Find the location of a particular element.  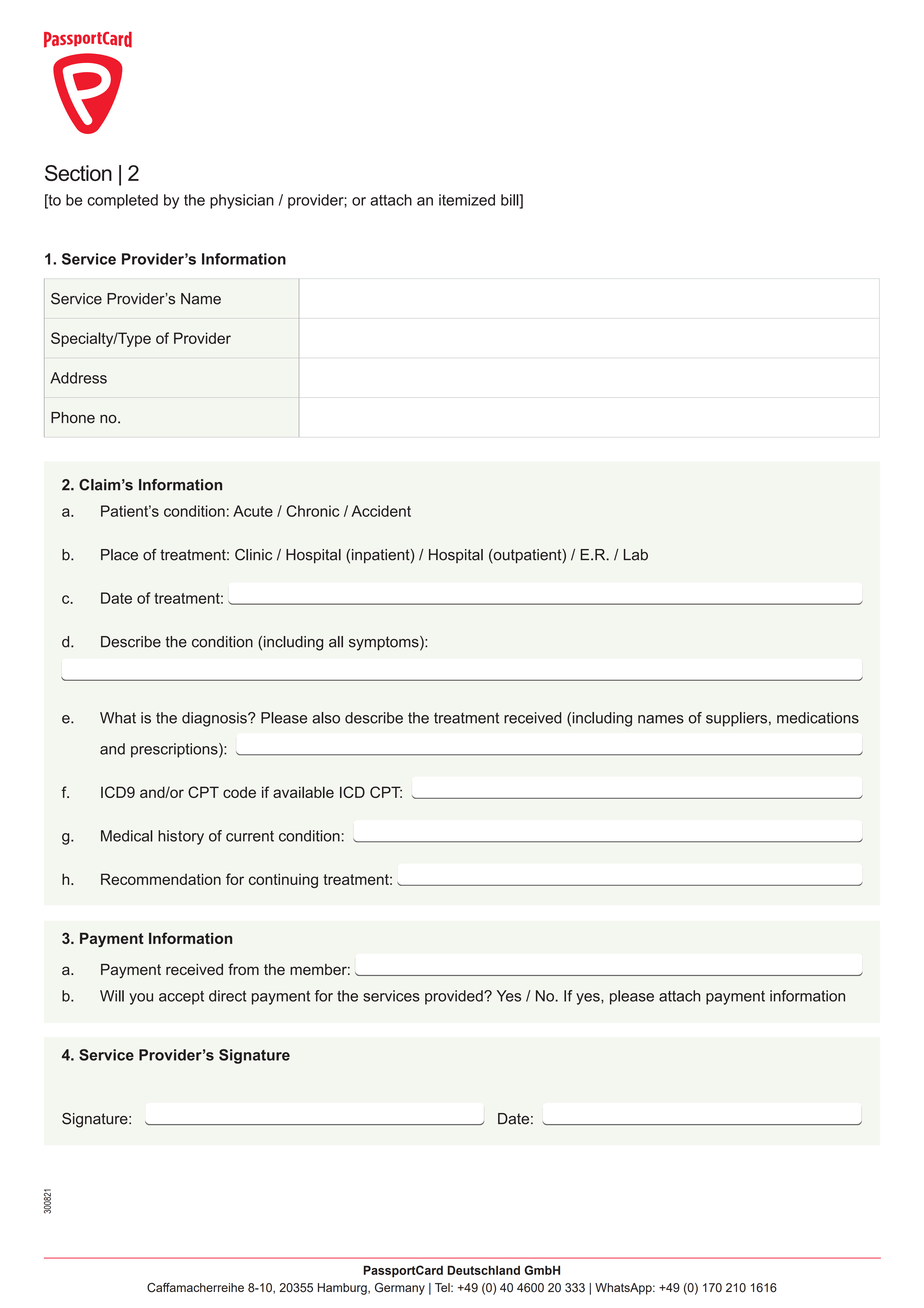

medications is located at coordinates (818, 718).
